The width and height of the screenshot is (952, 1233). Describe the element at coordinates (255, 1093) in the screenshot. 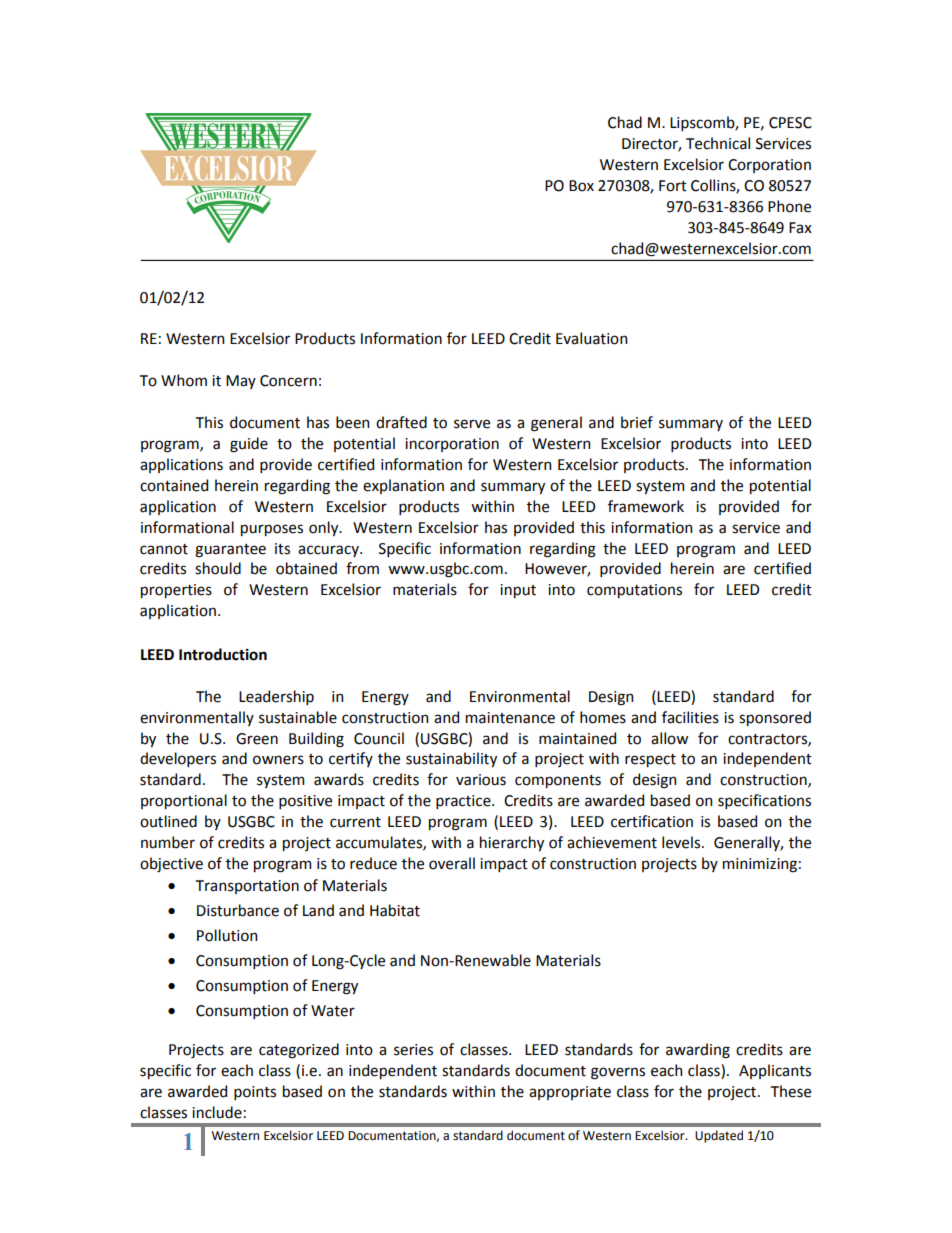

I see `points` at that location.
